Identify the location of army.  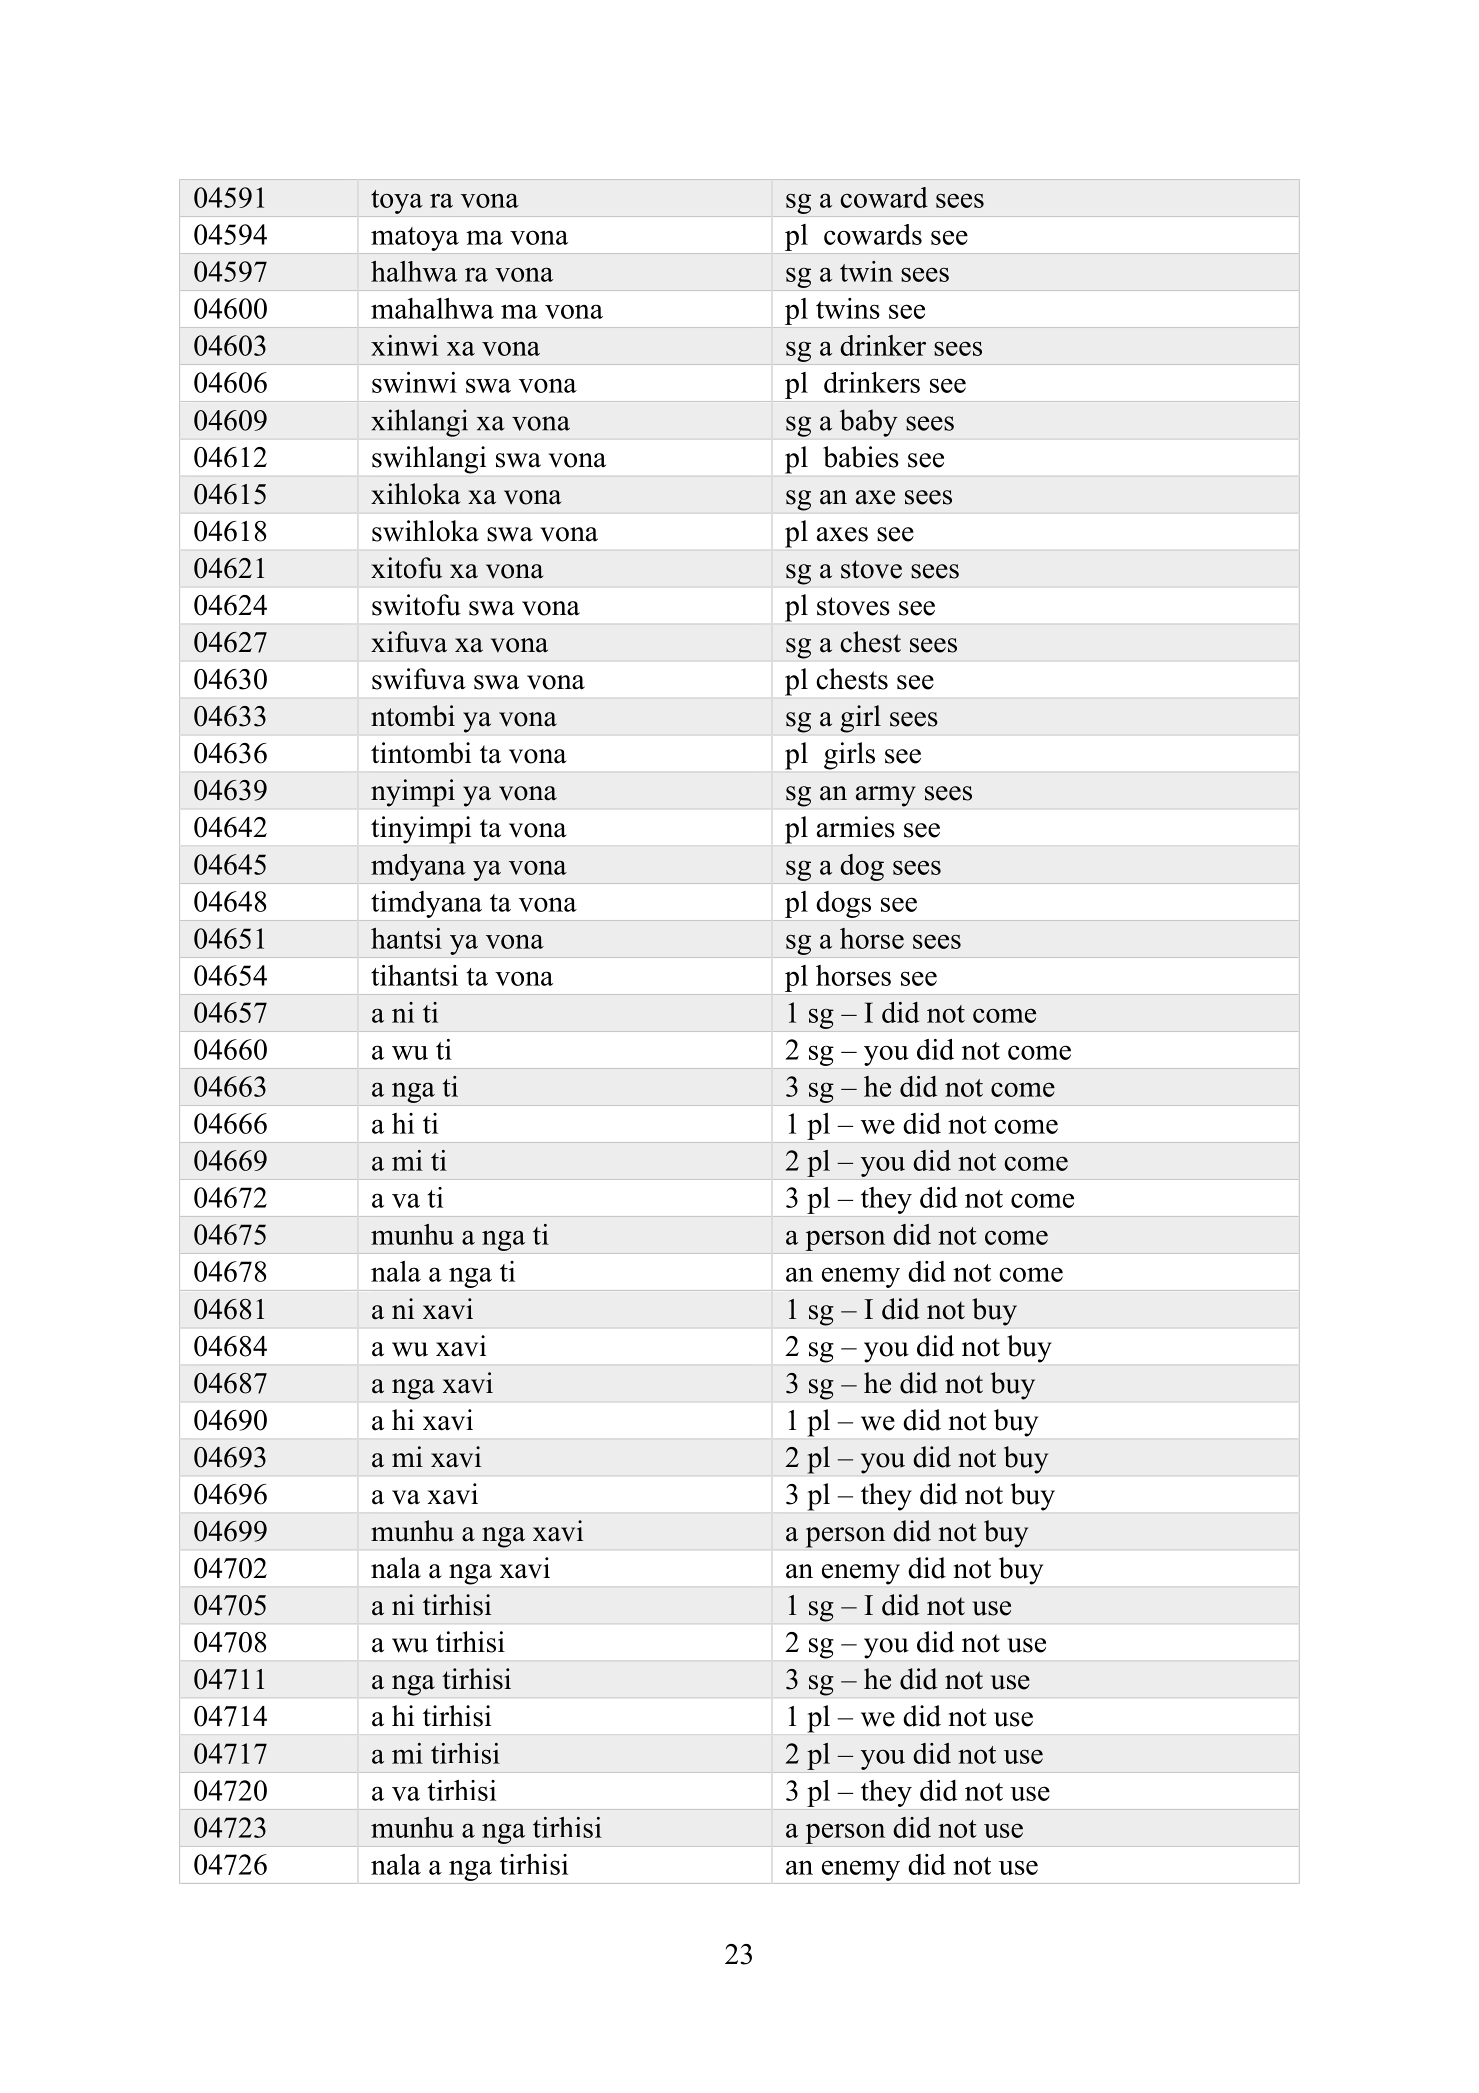
(886, 796).
